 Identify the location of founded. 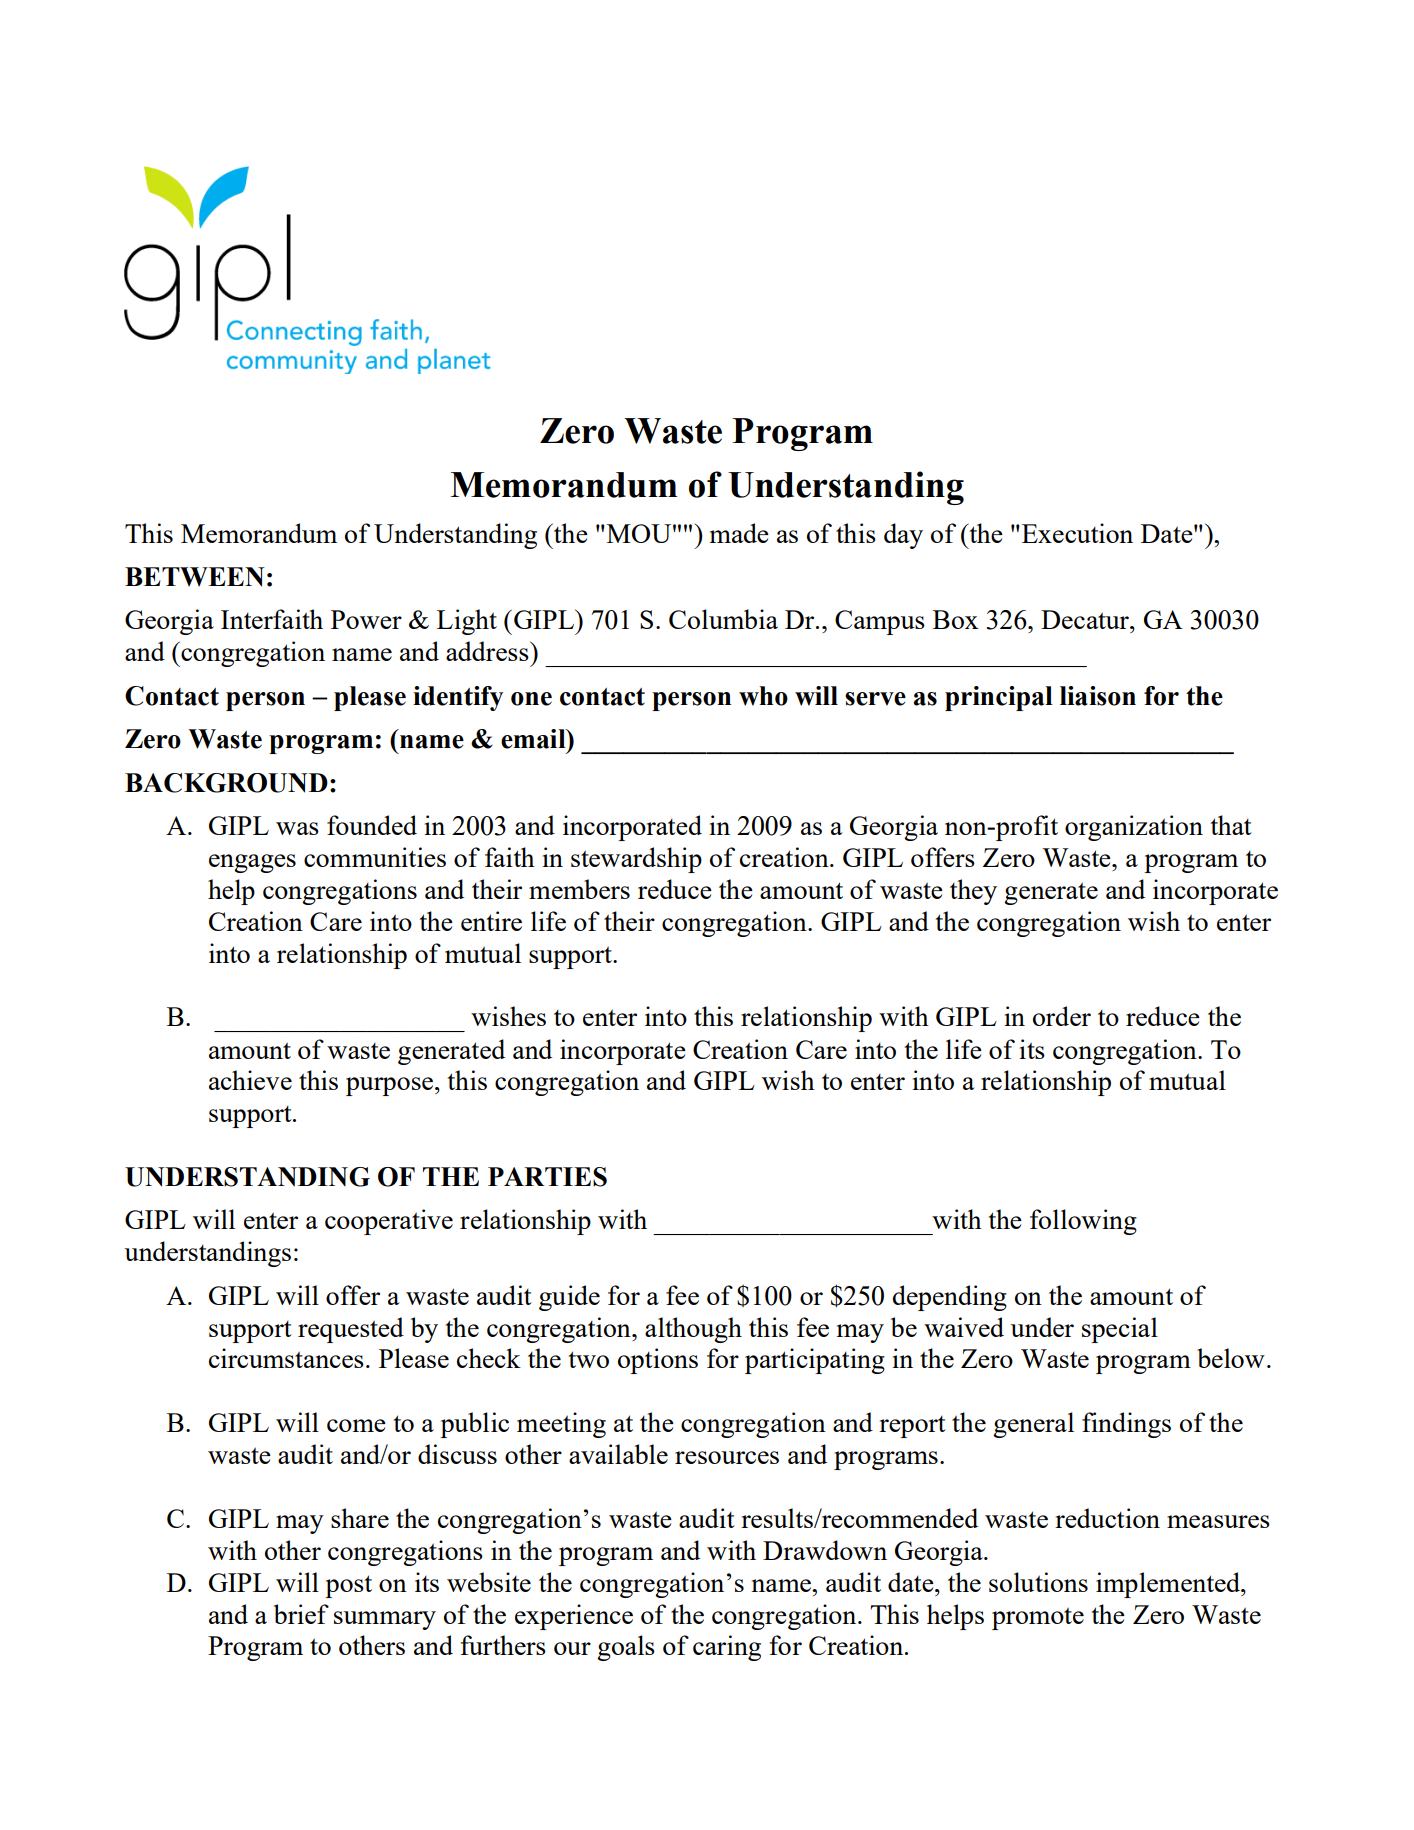
(372, 825).
